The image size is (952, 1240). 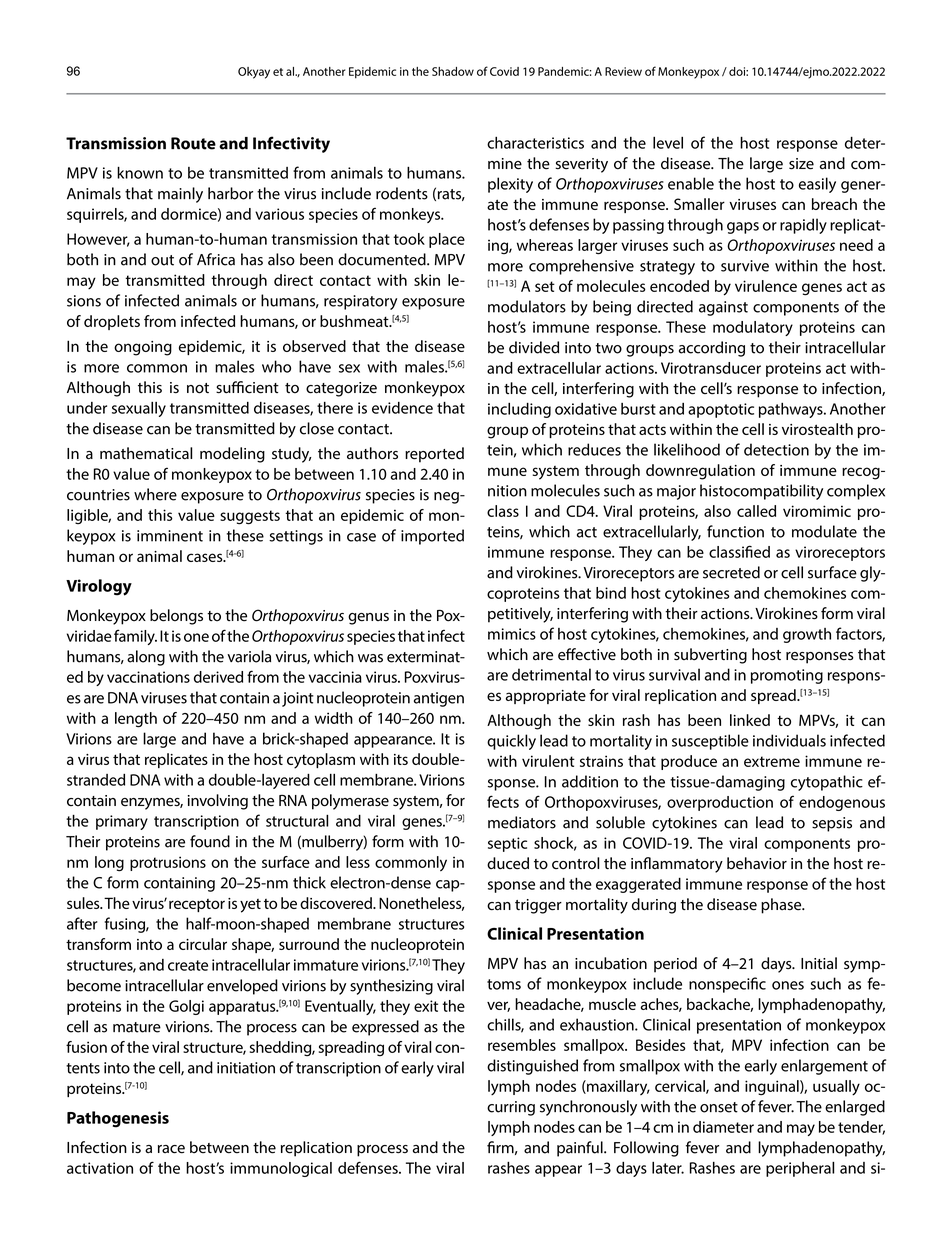 I want to click on ongoing, so click(x=143, y=348).
